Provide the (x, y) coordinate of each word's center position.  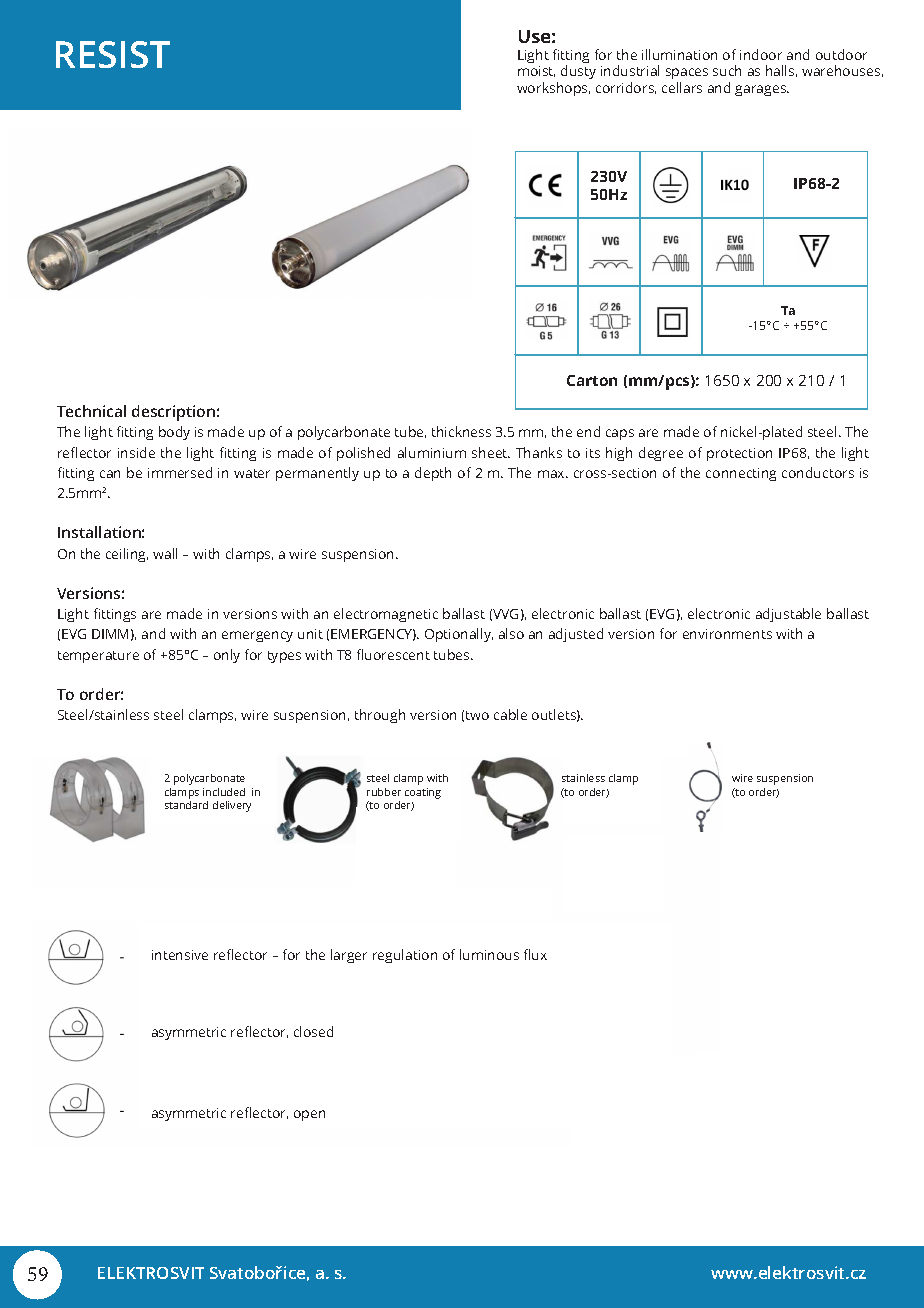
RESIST (113, 54)
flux (535, 954)
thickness (461, 431)
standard (186, 803)
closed (313, 1031)
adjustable (788, 615)
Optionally (459, 635)
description (173, 413)
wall (165, 553)
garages (762, 90)
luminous (489, 954)
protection (739, 454)
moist (536, 71)
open (309, 1115)
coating (423, 793)
